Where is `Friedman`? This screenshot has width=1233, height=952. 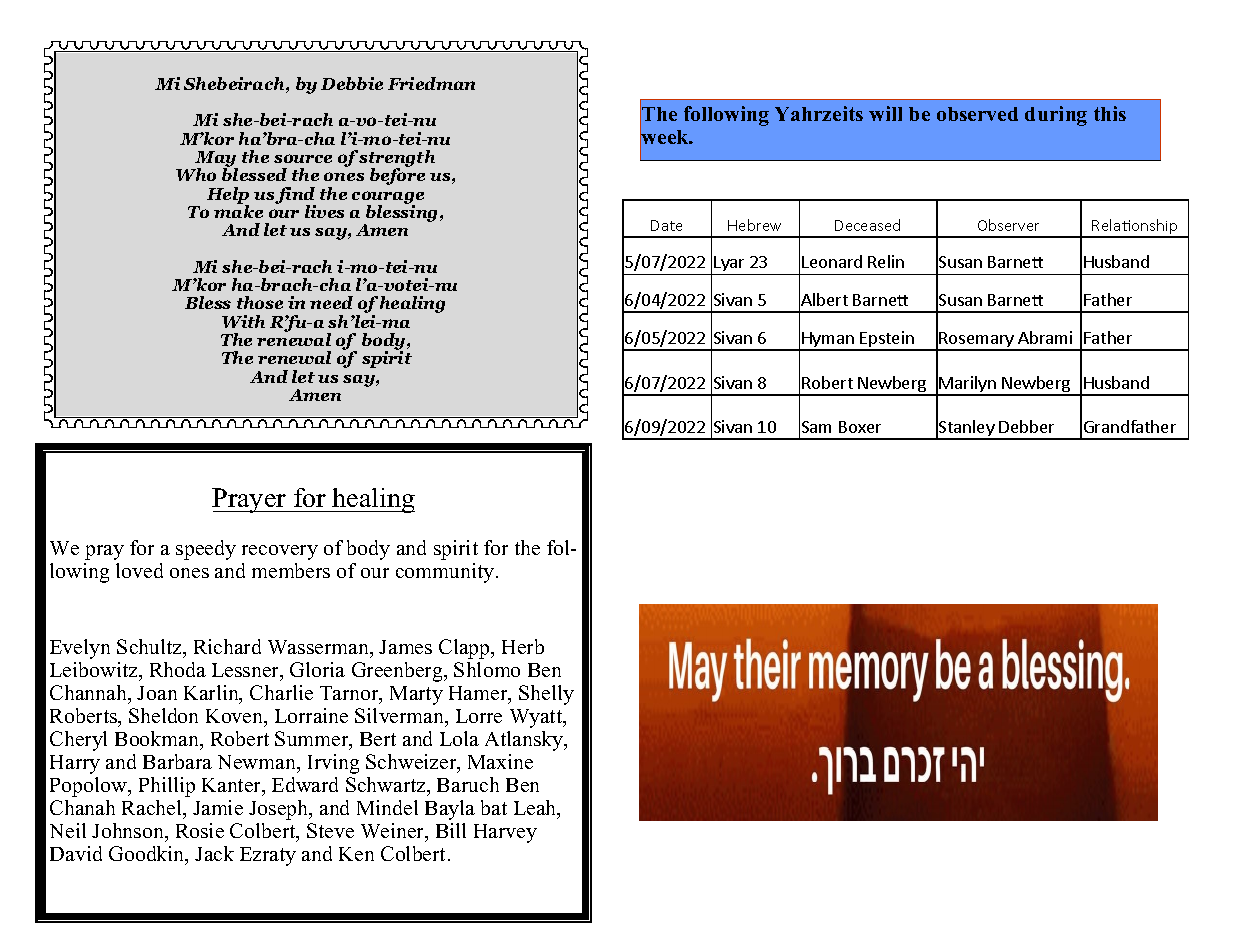
Friedman is located at coordinates (431, 83).
